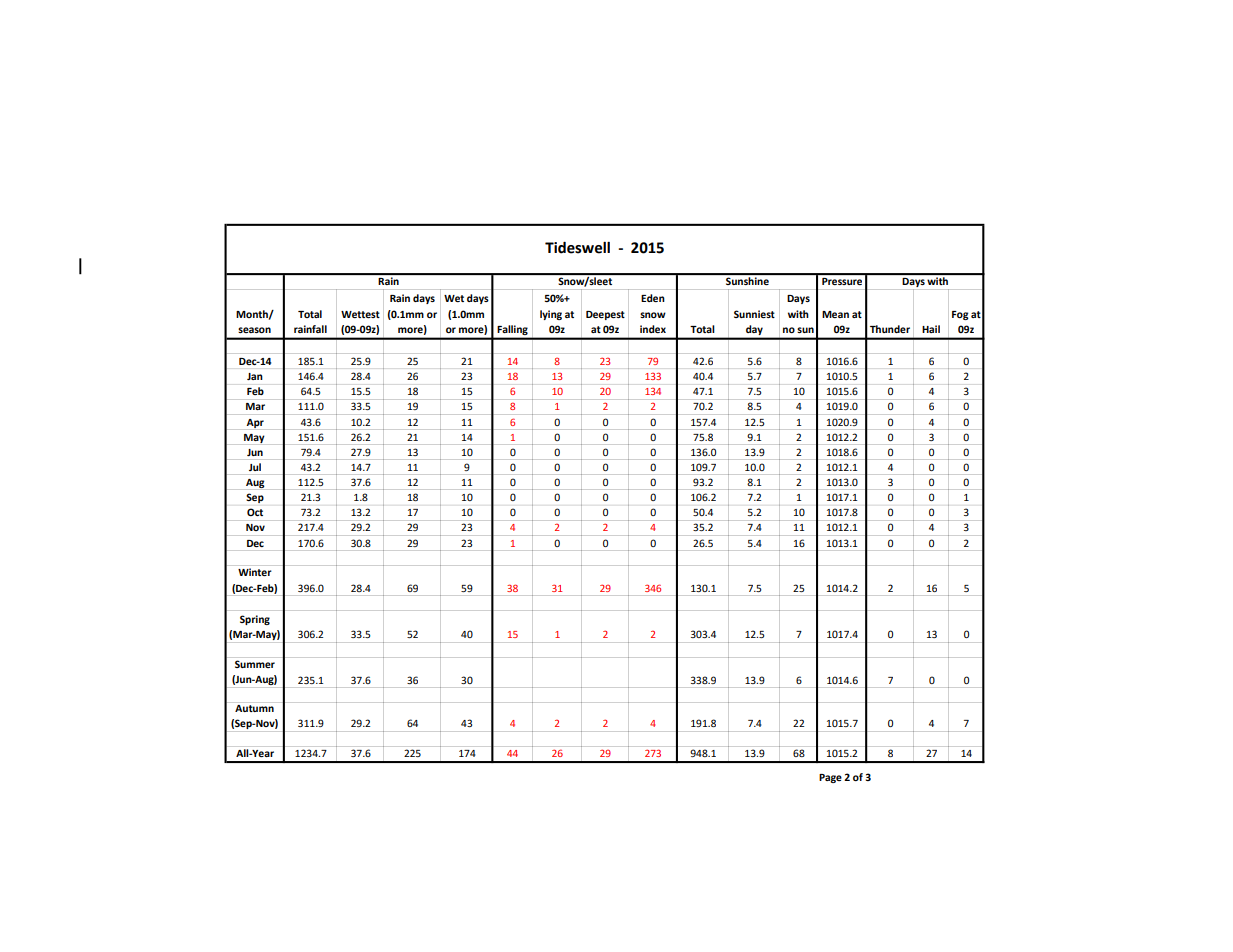  What do you see at coordinates (254, 708) in the page?
I see `Autumn` at bounding box center [254, 708].
